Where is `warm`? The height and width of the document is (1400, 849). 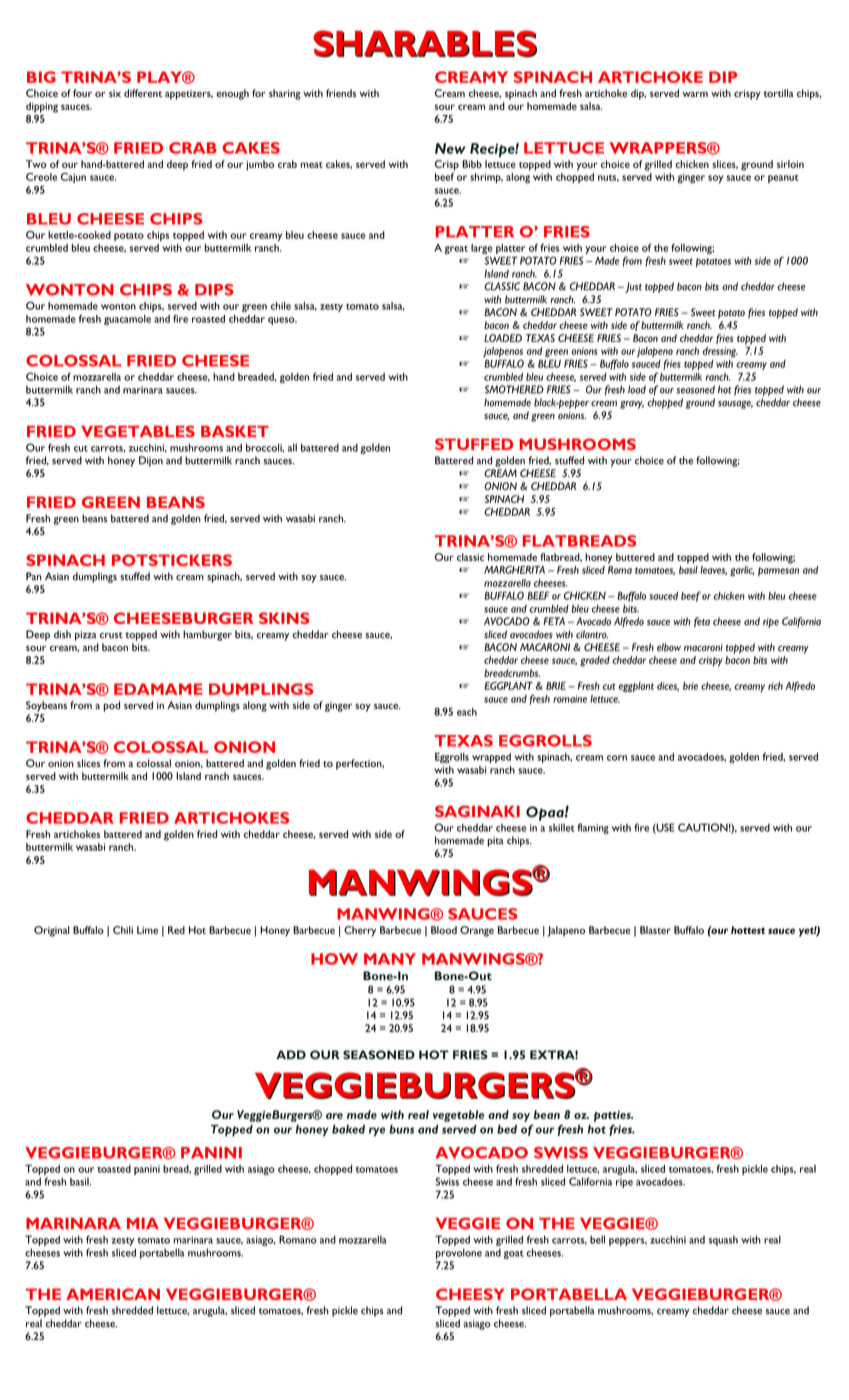
warm is located at coordinates (695, 94).
